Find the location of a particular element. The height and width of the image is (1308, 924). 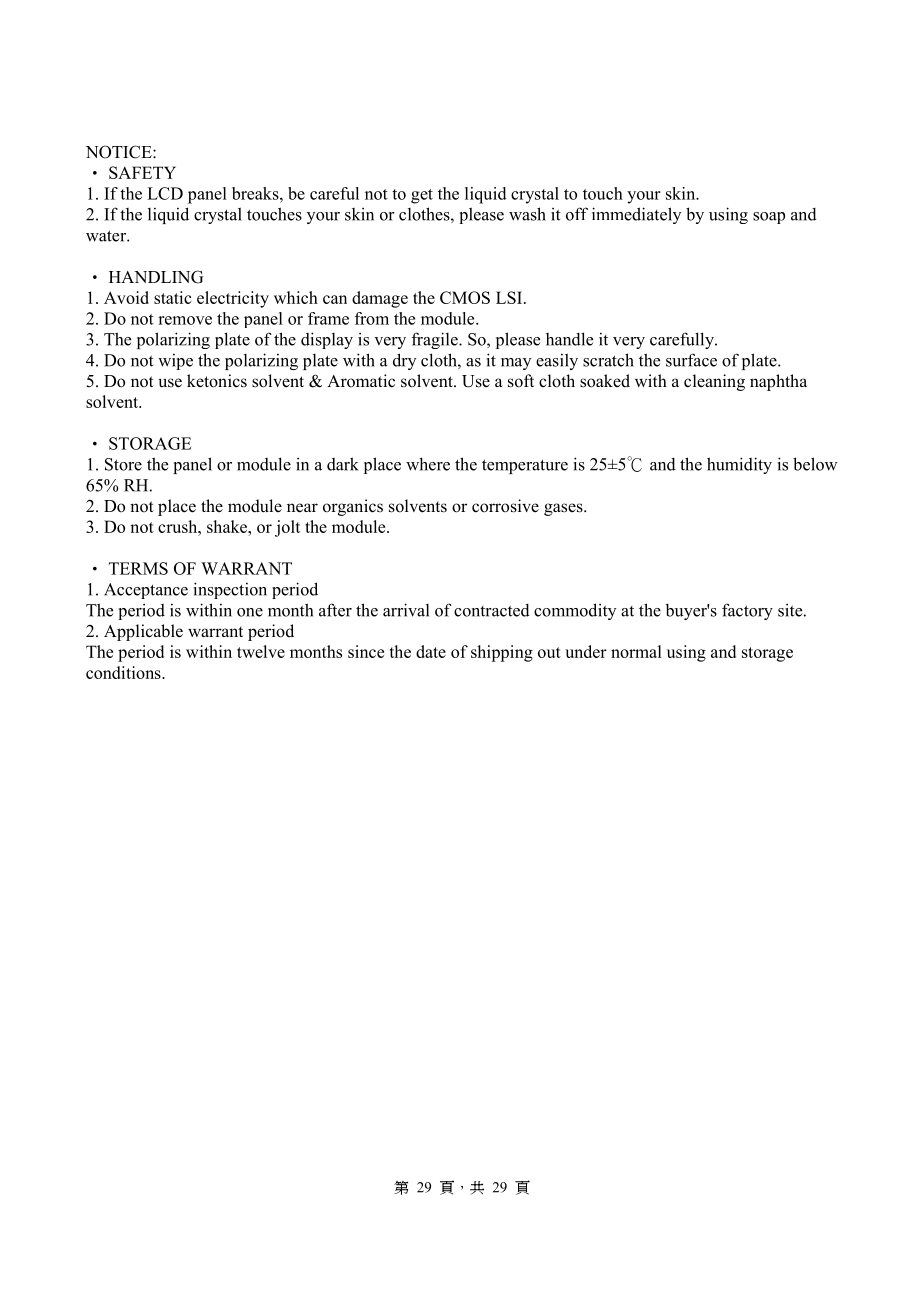

soft is located at coordinates (521, 381).
